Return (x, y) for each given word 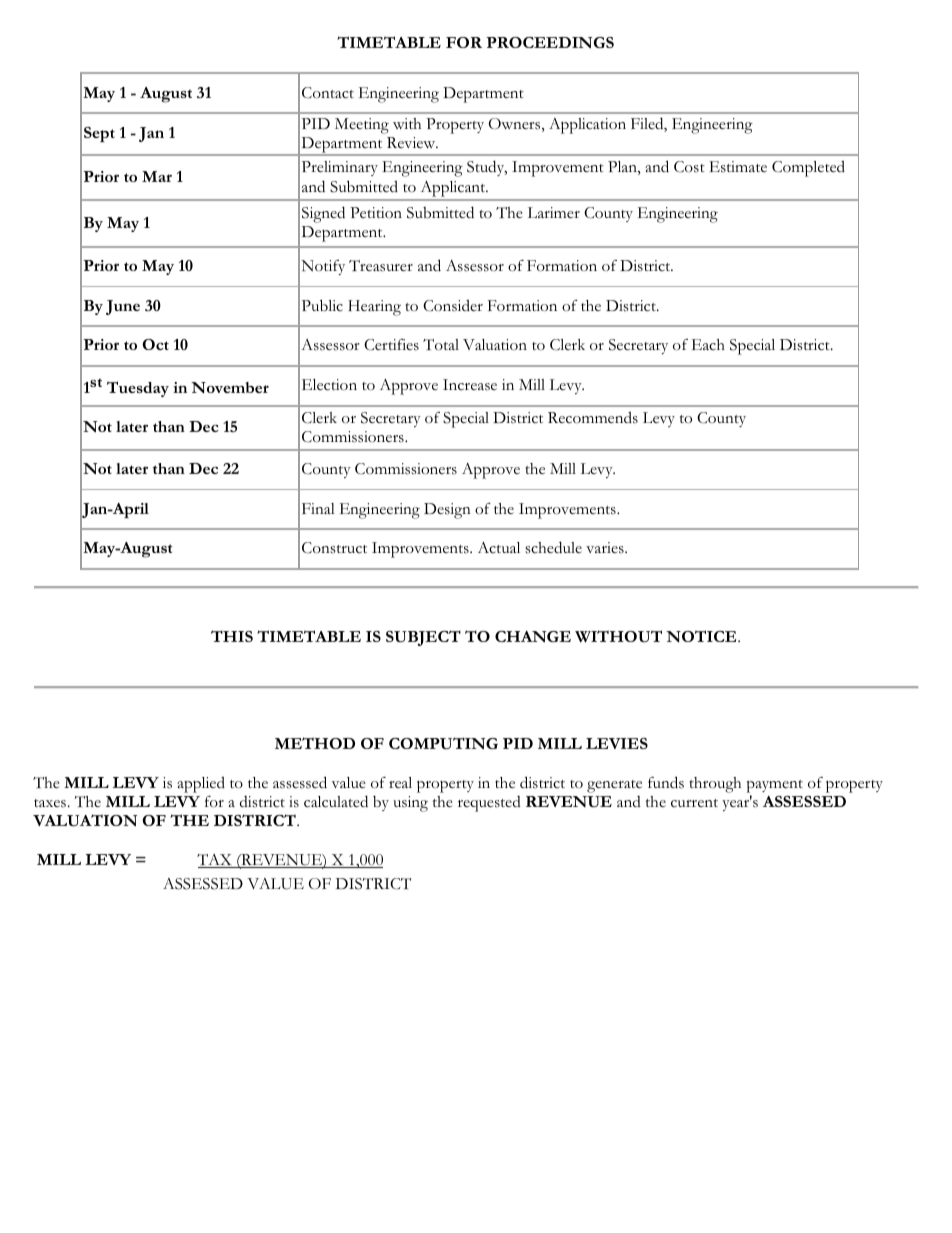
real (400, 783)
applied (201, 784)
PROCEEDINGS (550, 42)
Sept (99, 135)
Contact (328, 93)
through (715, 785)
